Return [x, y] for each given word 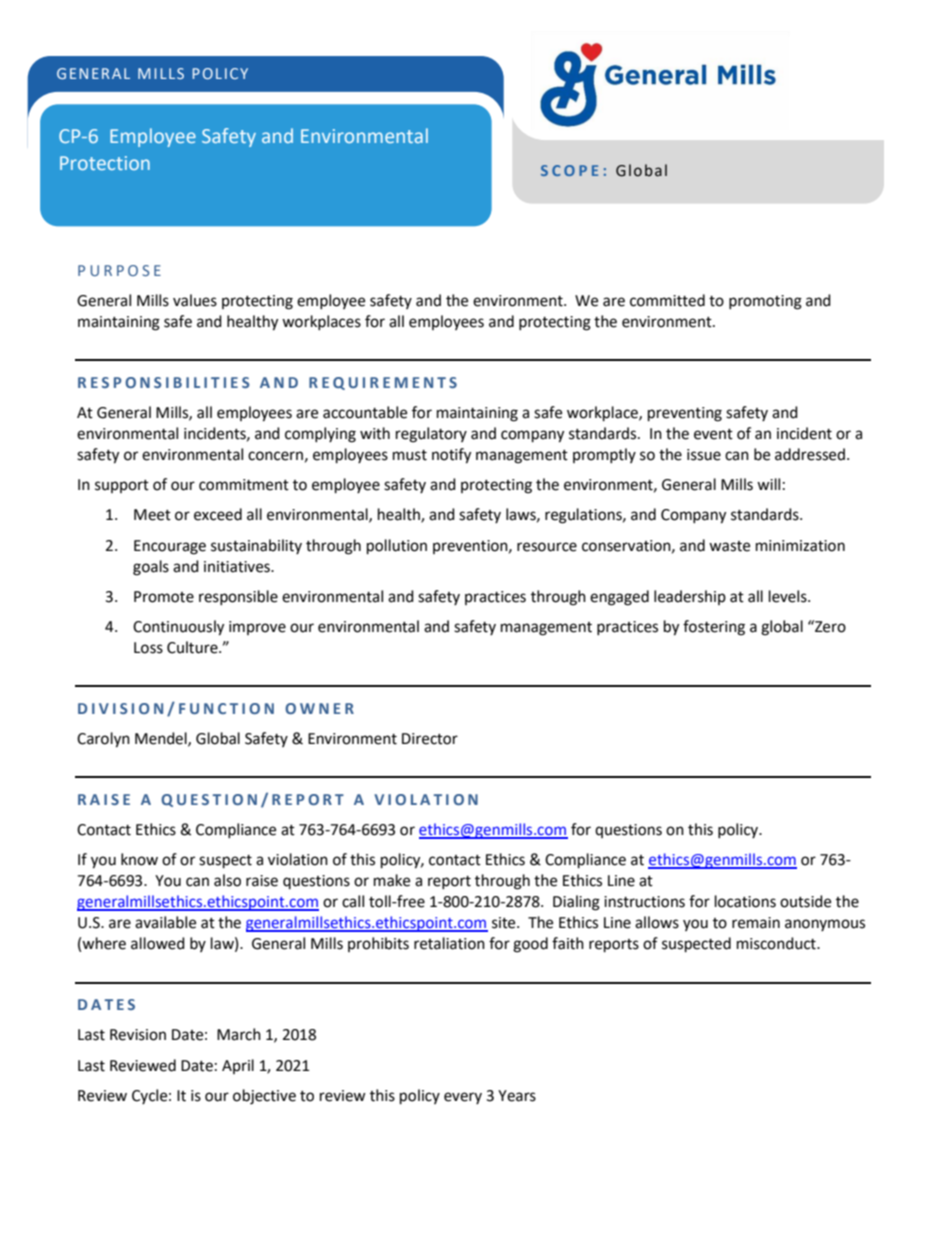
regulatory [431, 435]
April [238, 1066]
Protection [105, 163]
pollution [397, 547]
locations [745, 901]
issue [704, 455]
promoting [765, 302]
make [392, 880]
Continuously [178, 628]
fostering [714, 628]
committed [667, 300]
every [463, 1098]
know [139, 859]
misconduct [777, 943]
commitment [244, 485]
